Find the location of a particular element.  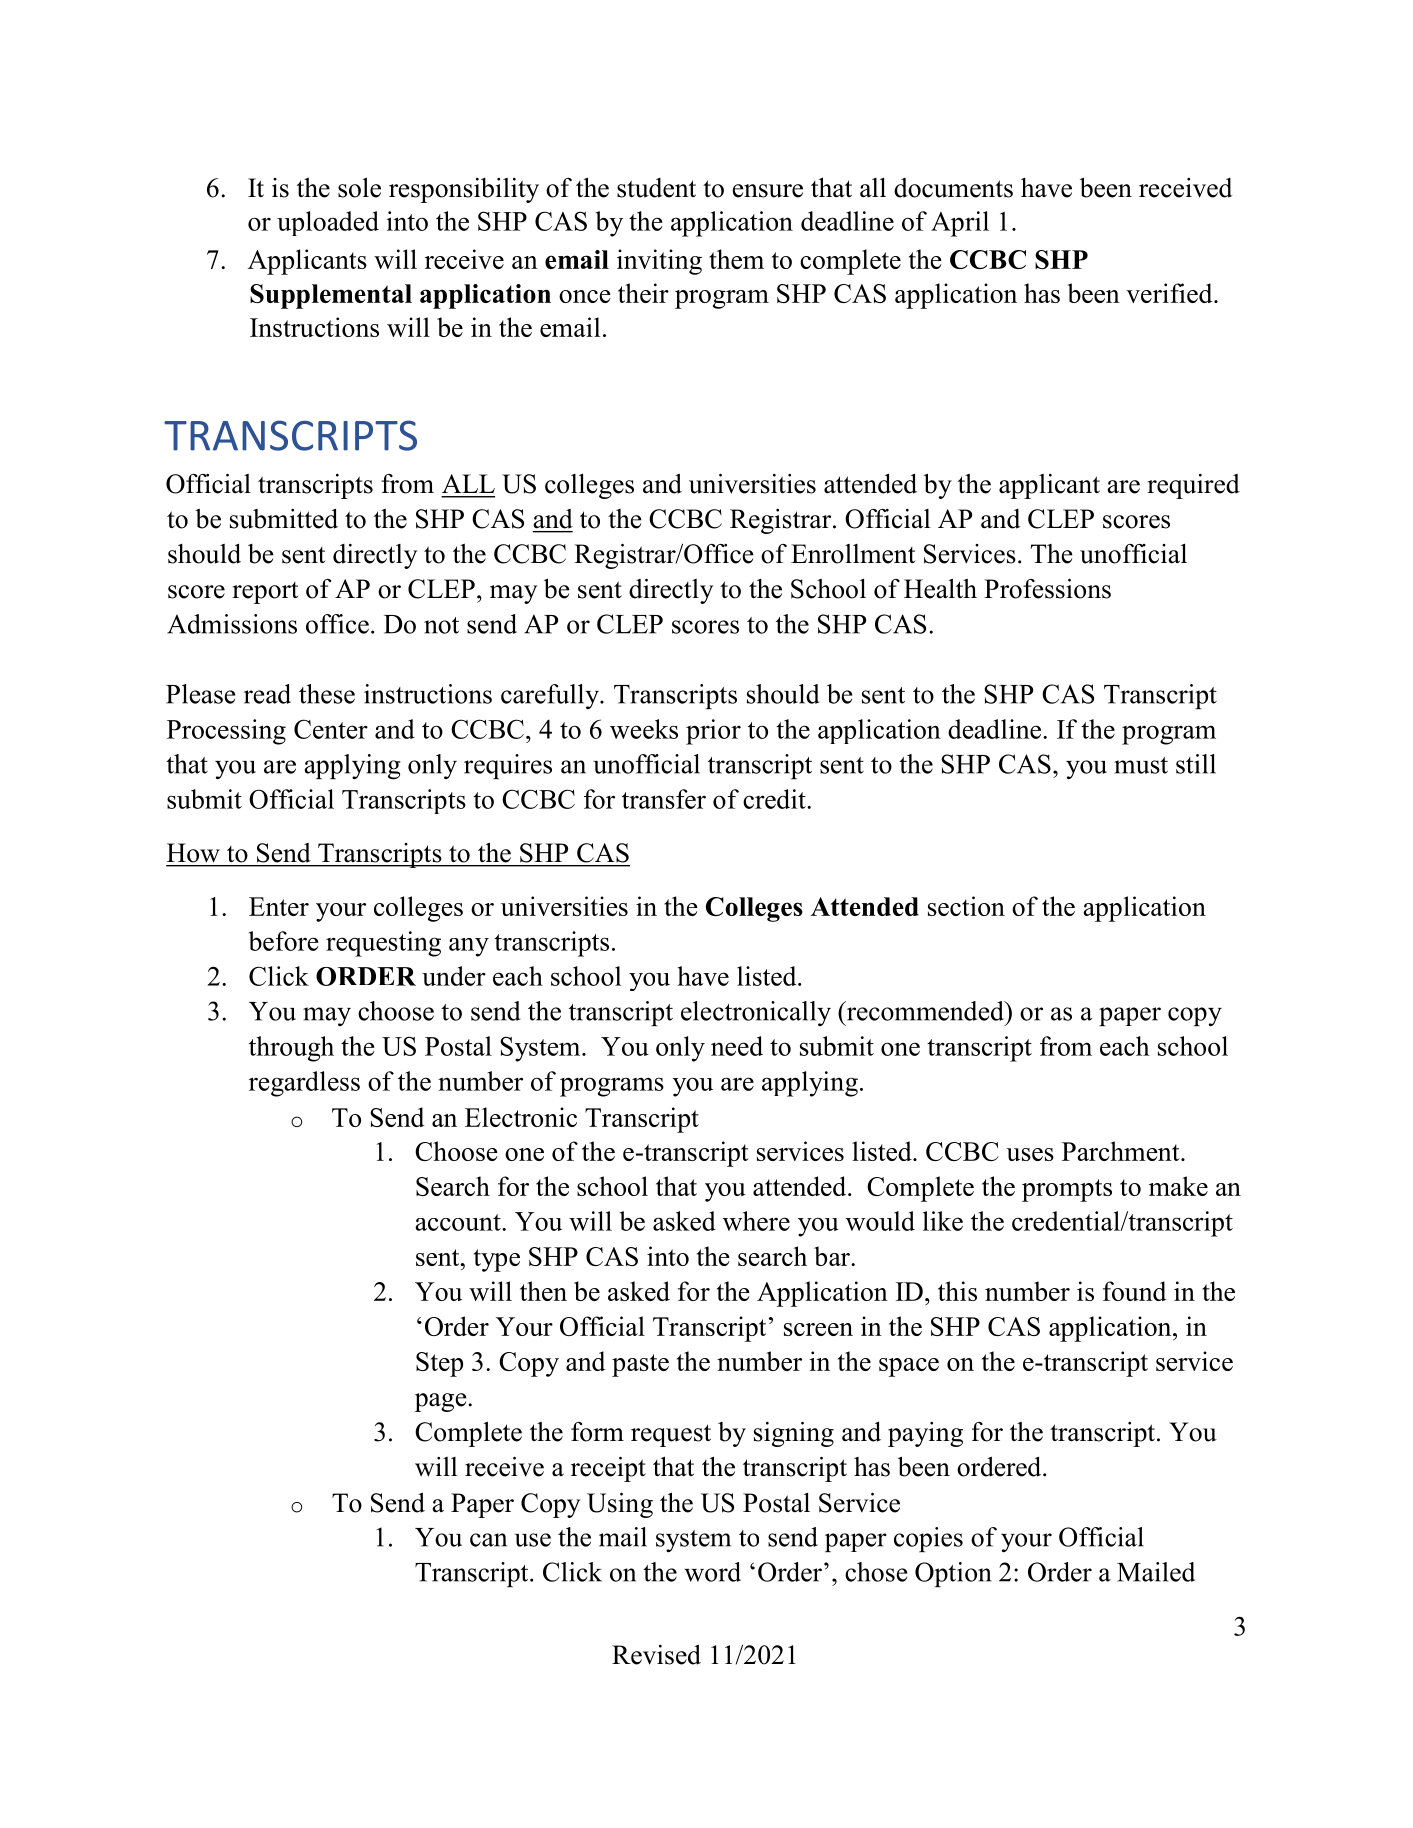

these is located at coordinates (327, 694).
